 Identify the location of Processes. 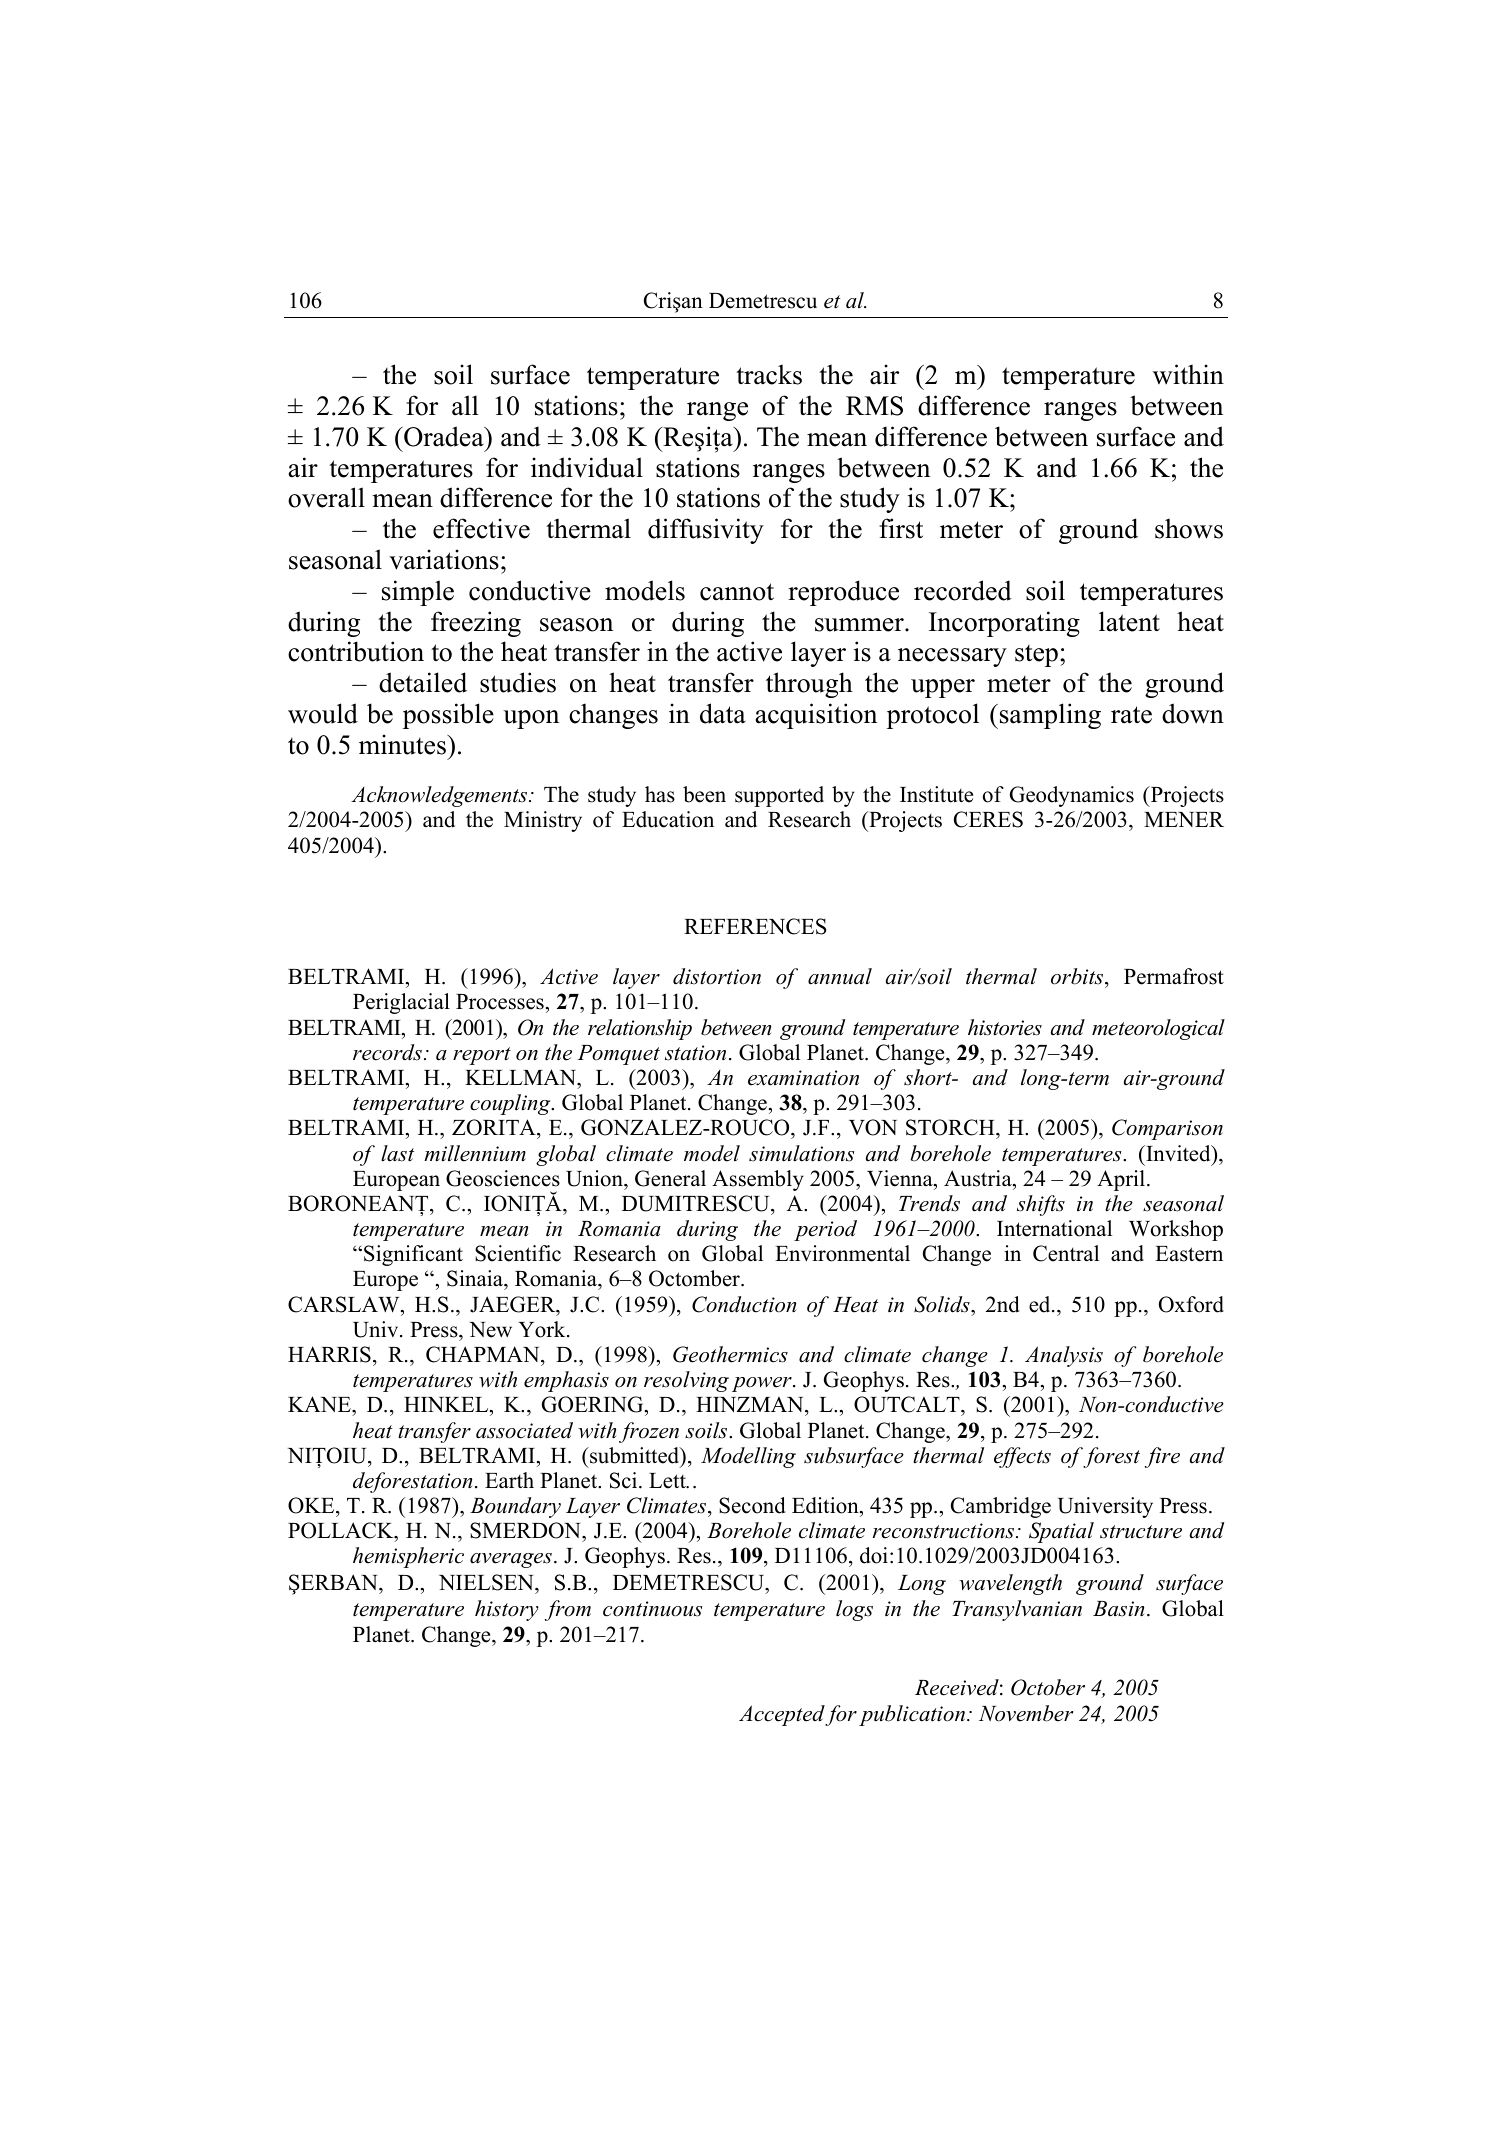
(500, 1002).
